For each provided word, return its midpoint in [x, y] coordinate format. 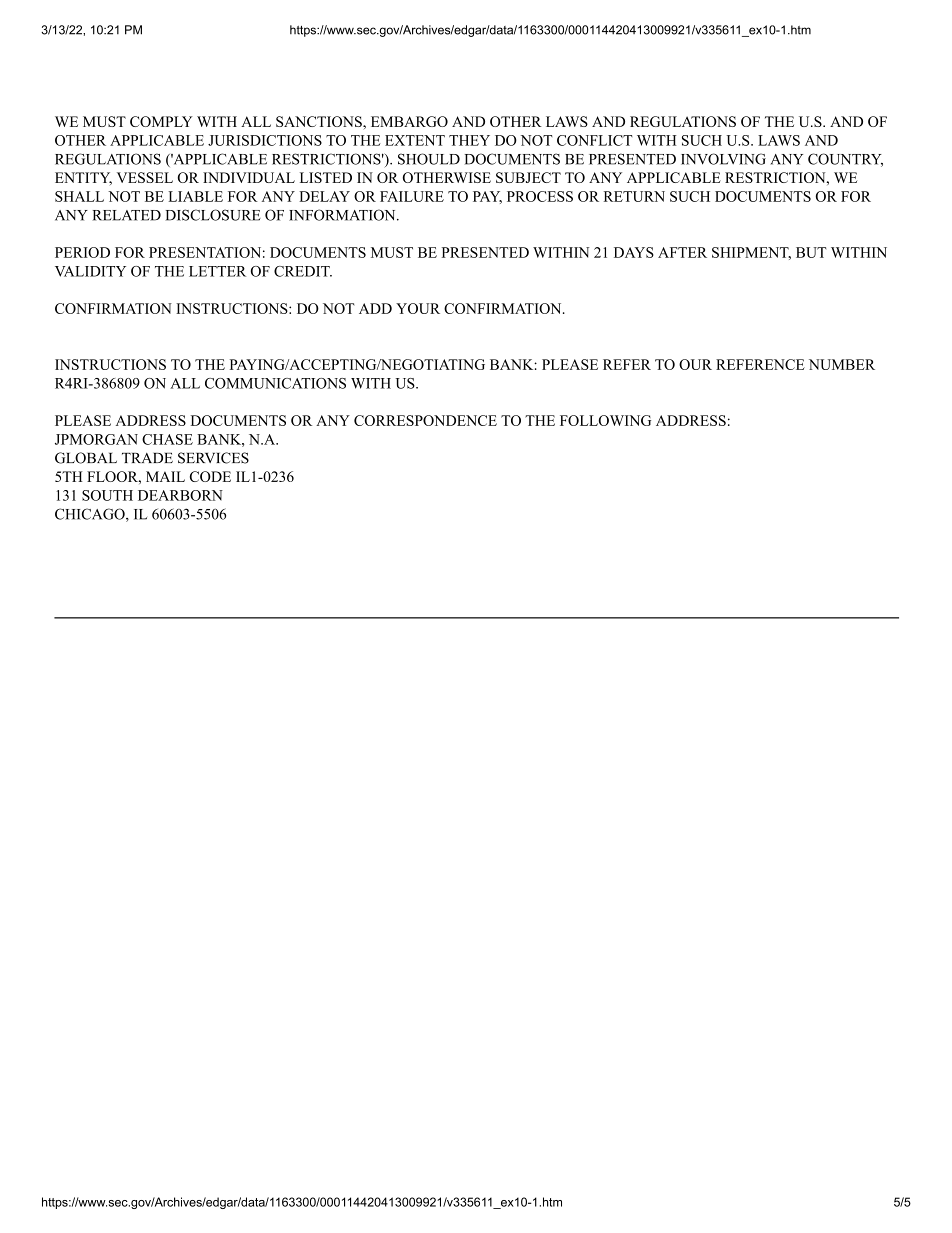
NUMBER [842, 364]
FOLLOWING [605, 420]
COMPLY [161, 121]
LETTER [217, 271]
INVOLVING [723, 159]
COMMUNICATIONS [275, 383]
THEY [469, 140]
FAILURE [412, 196]
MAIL [165, 476]
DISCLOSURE [213, 215]
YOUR [418, 308]
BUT [811, 252]
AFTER [682, 252]
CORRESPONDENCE [425, 420]
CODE [210, 476]
